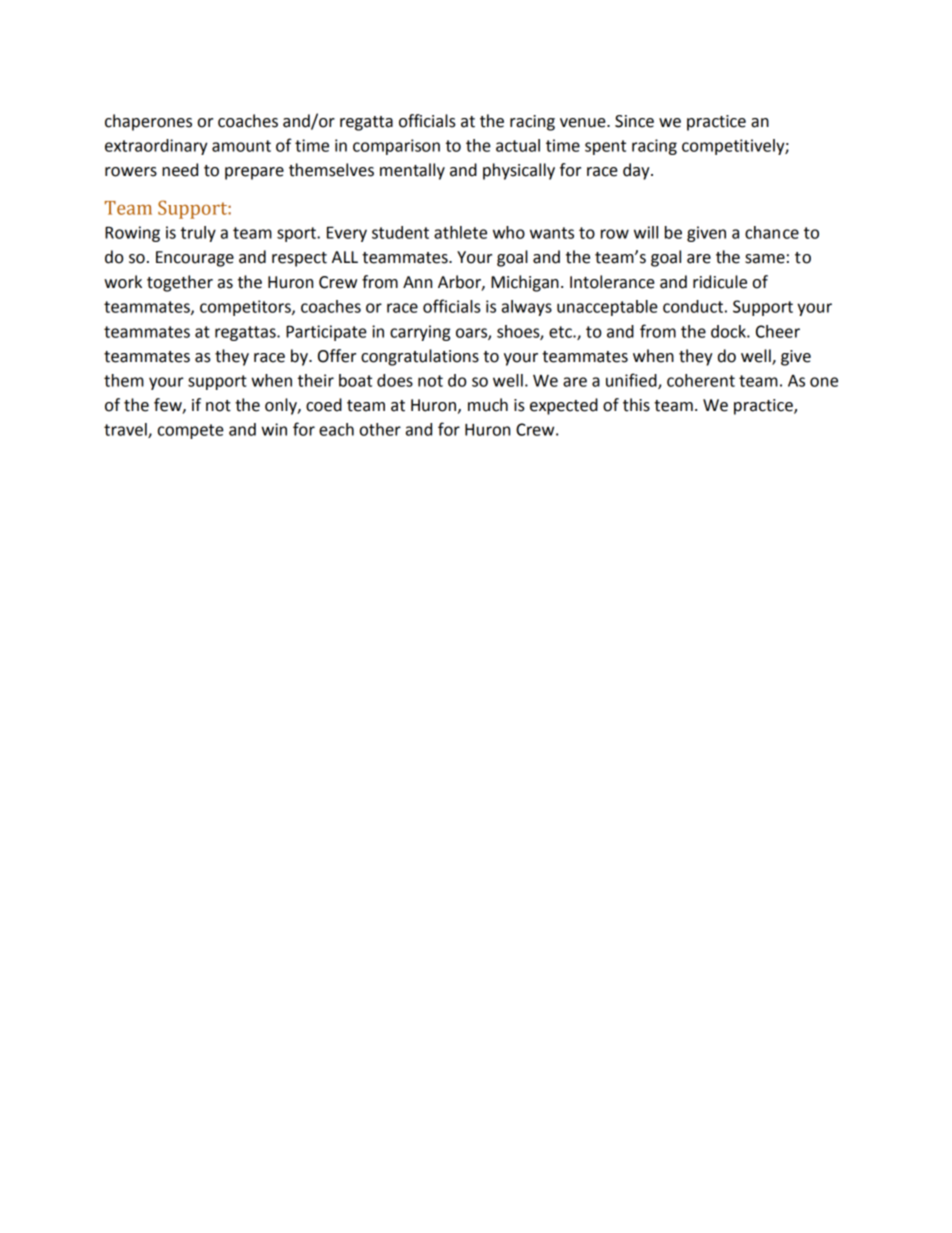 The width and height of the screenshot is (952, 1233). I want to click on conduct, so click(693, 306).
